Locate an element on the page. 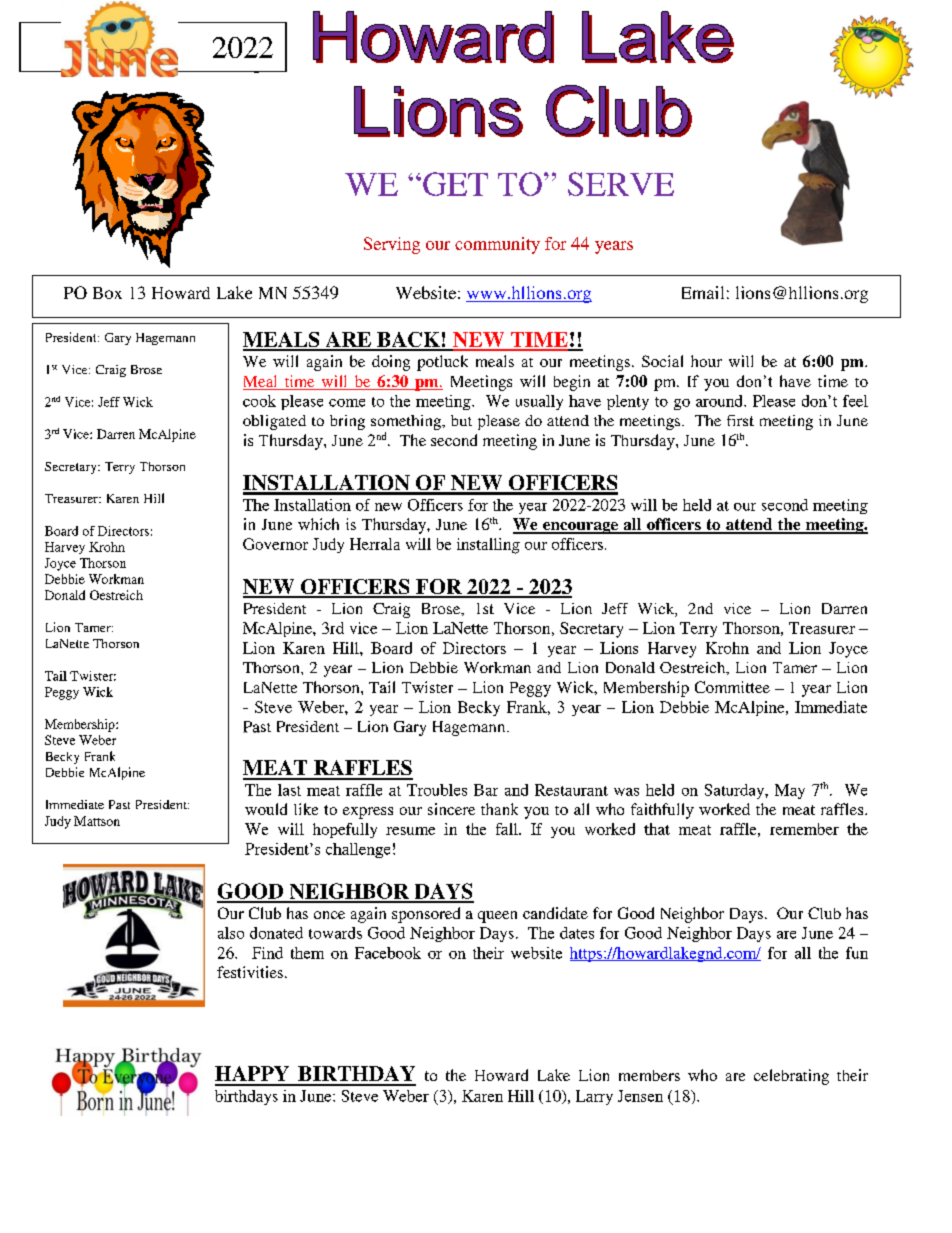 This image has height=1233, width=952. Committee is located at coordinates (732, 687).
